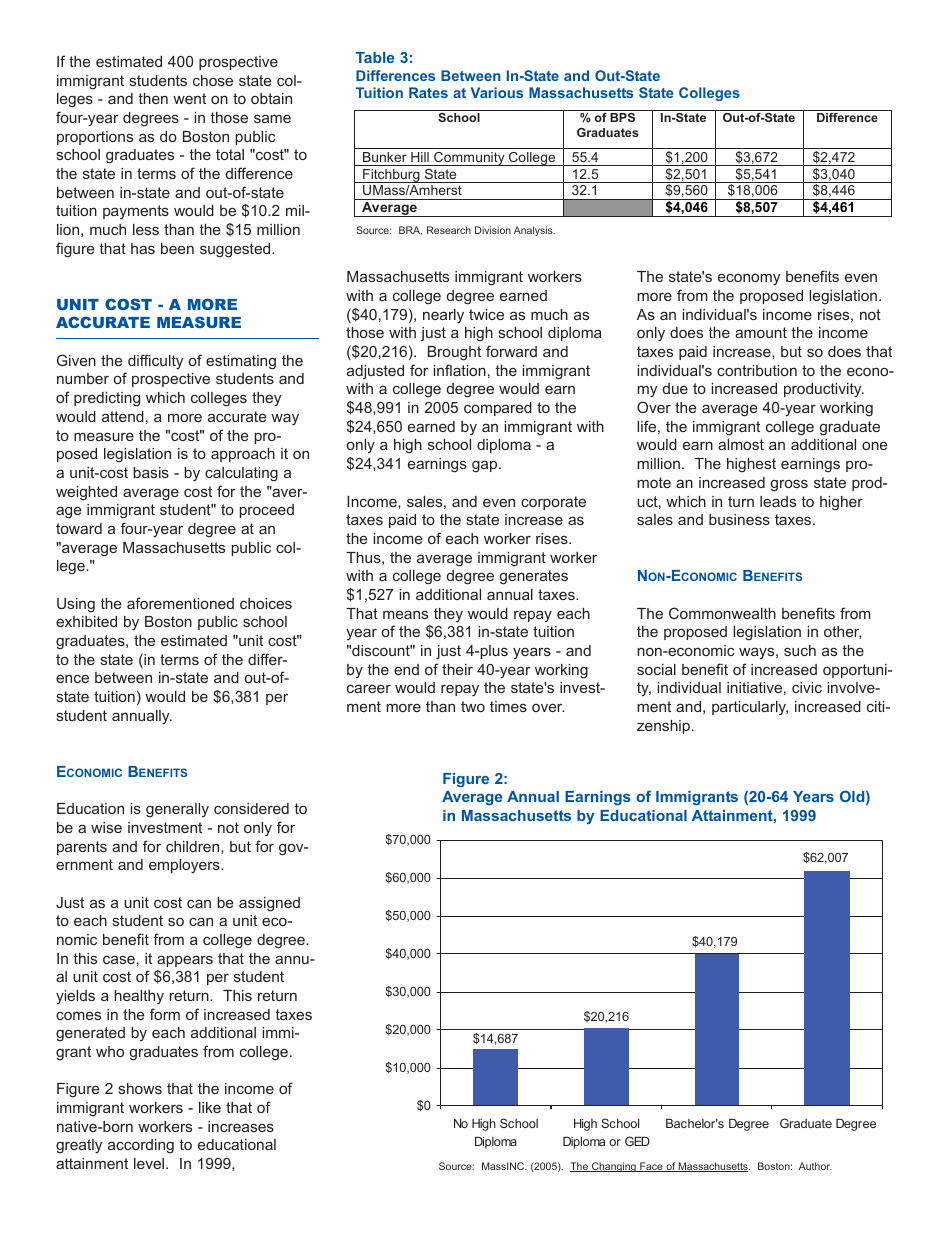  What do you see at coordinates (177, 248) in the screenshot?
I see `been` at bounding box center [177, 248].
